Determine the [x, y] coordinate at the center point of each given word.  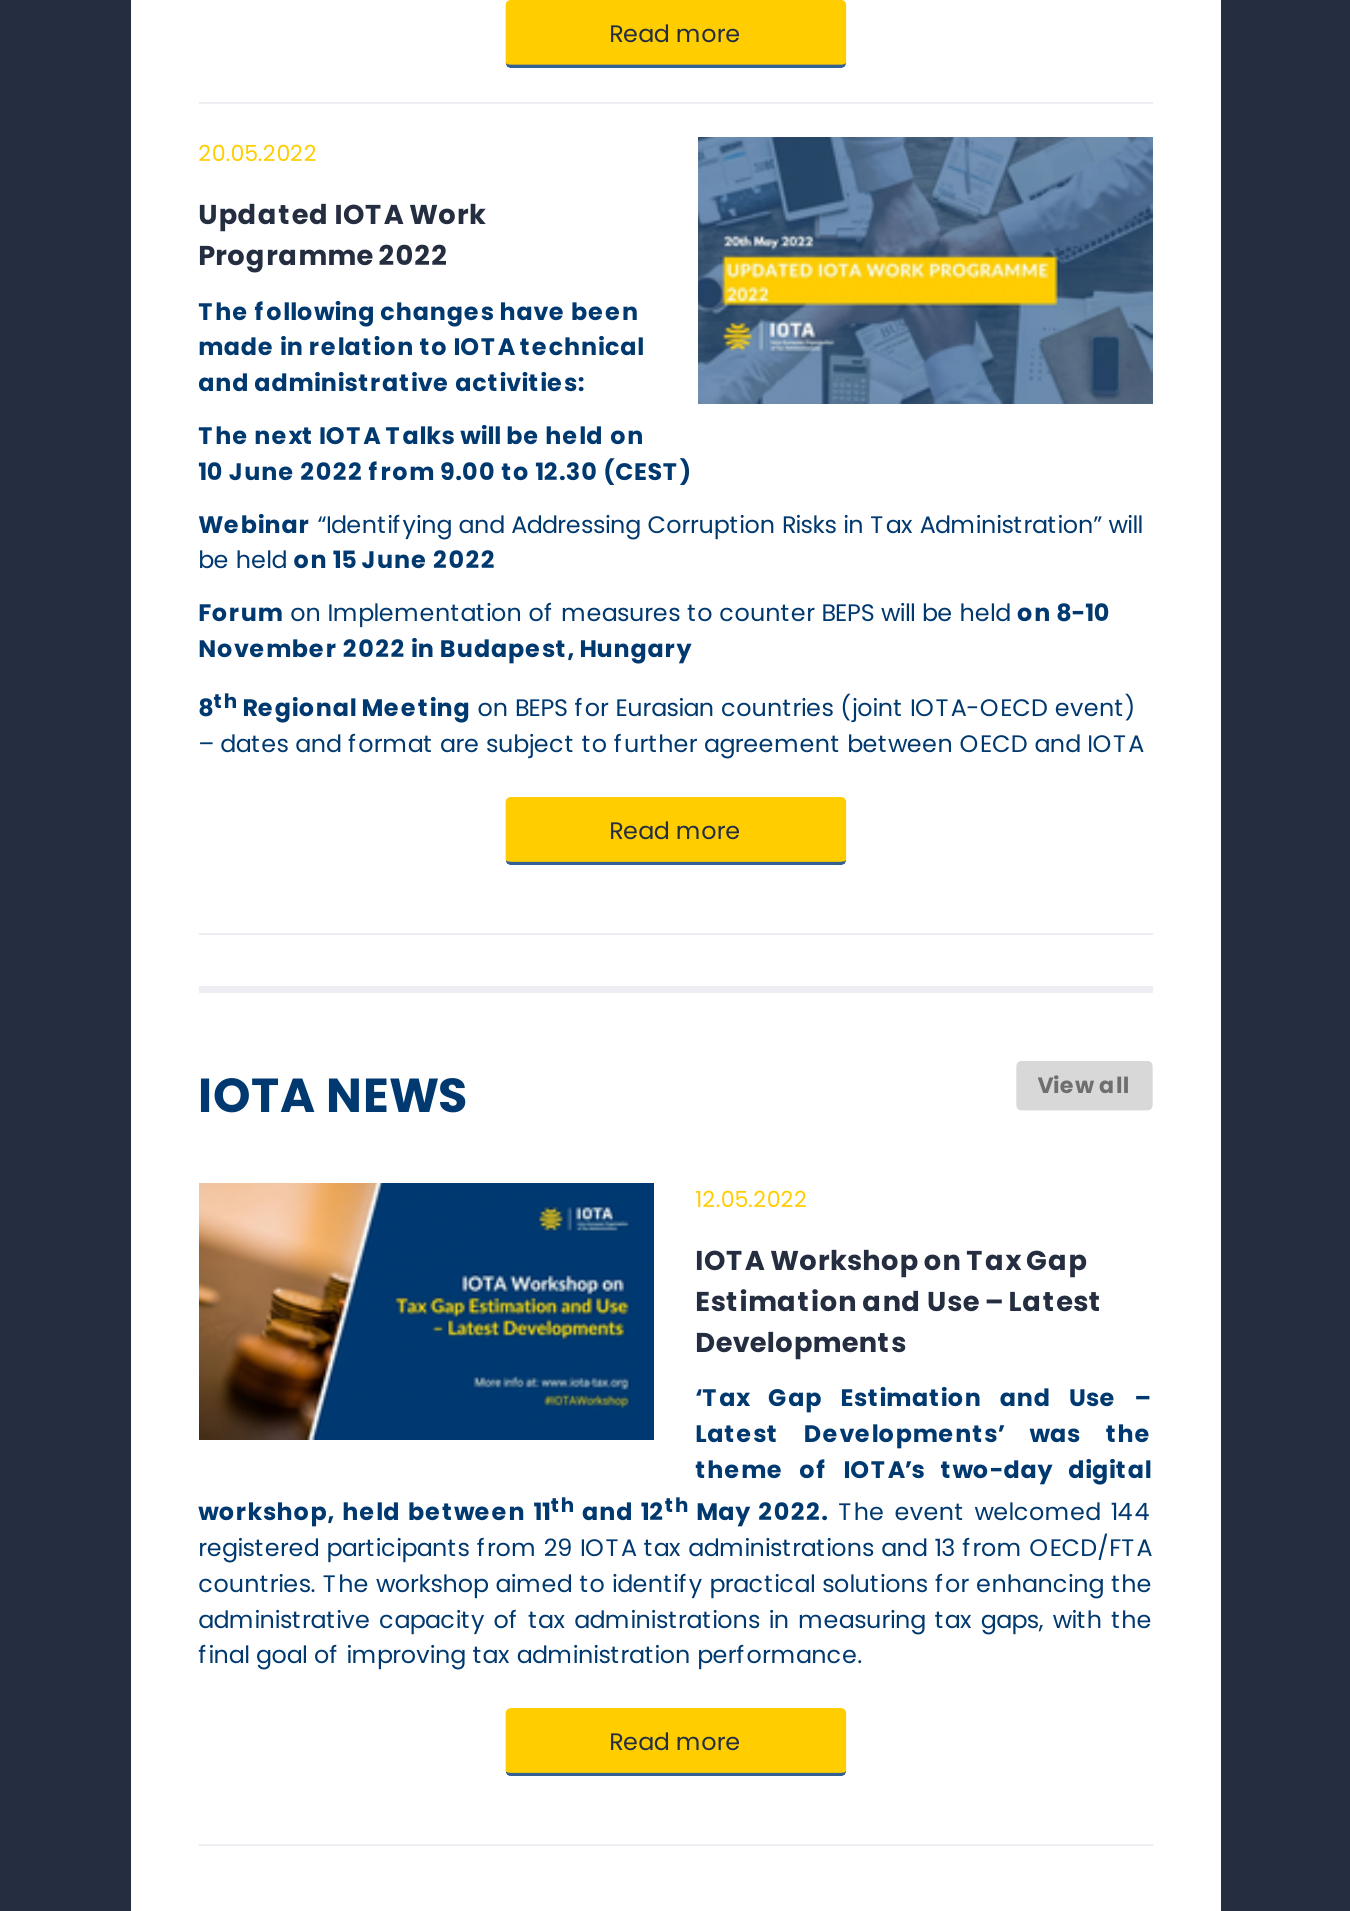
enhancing [1040, 1586]
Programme [286, 259]
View [1066, 1084]
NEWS [397, 1095]
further [655, 743]
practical [762, 1586]
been [604, 311]
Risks [810, 524]
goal [281, 1657]
